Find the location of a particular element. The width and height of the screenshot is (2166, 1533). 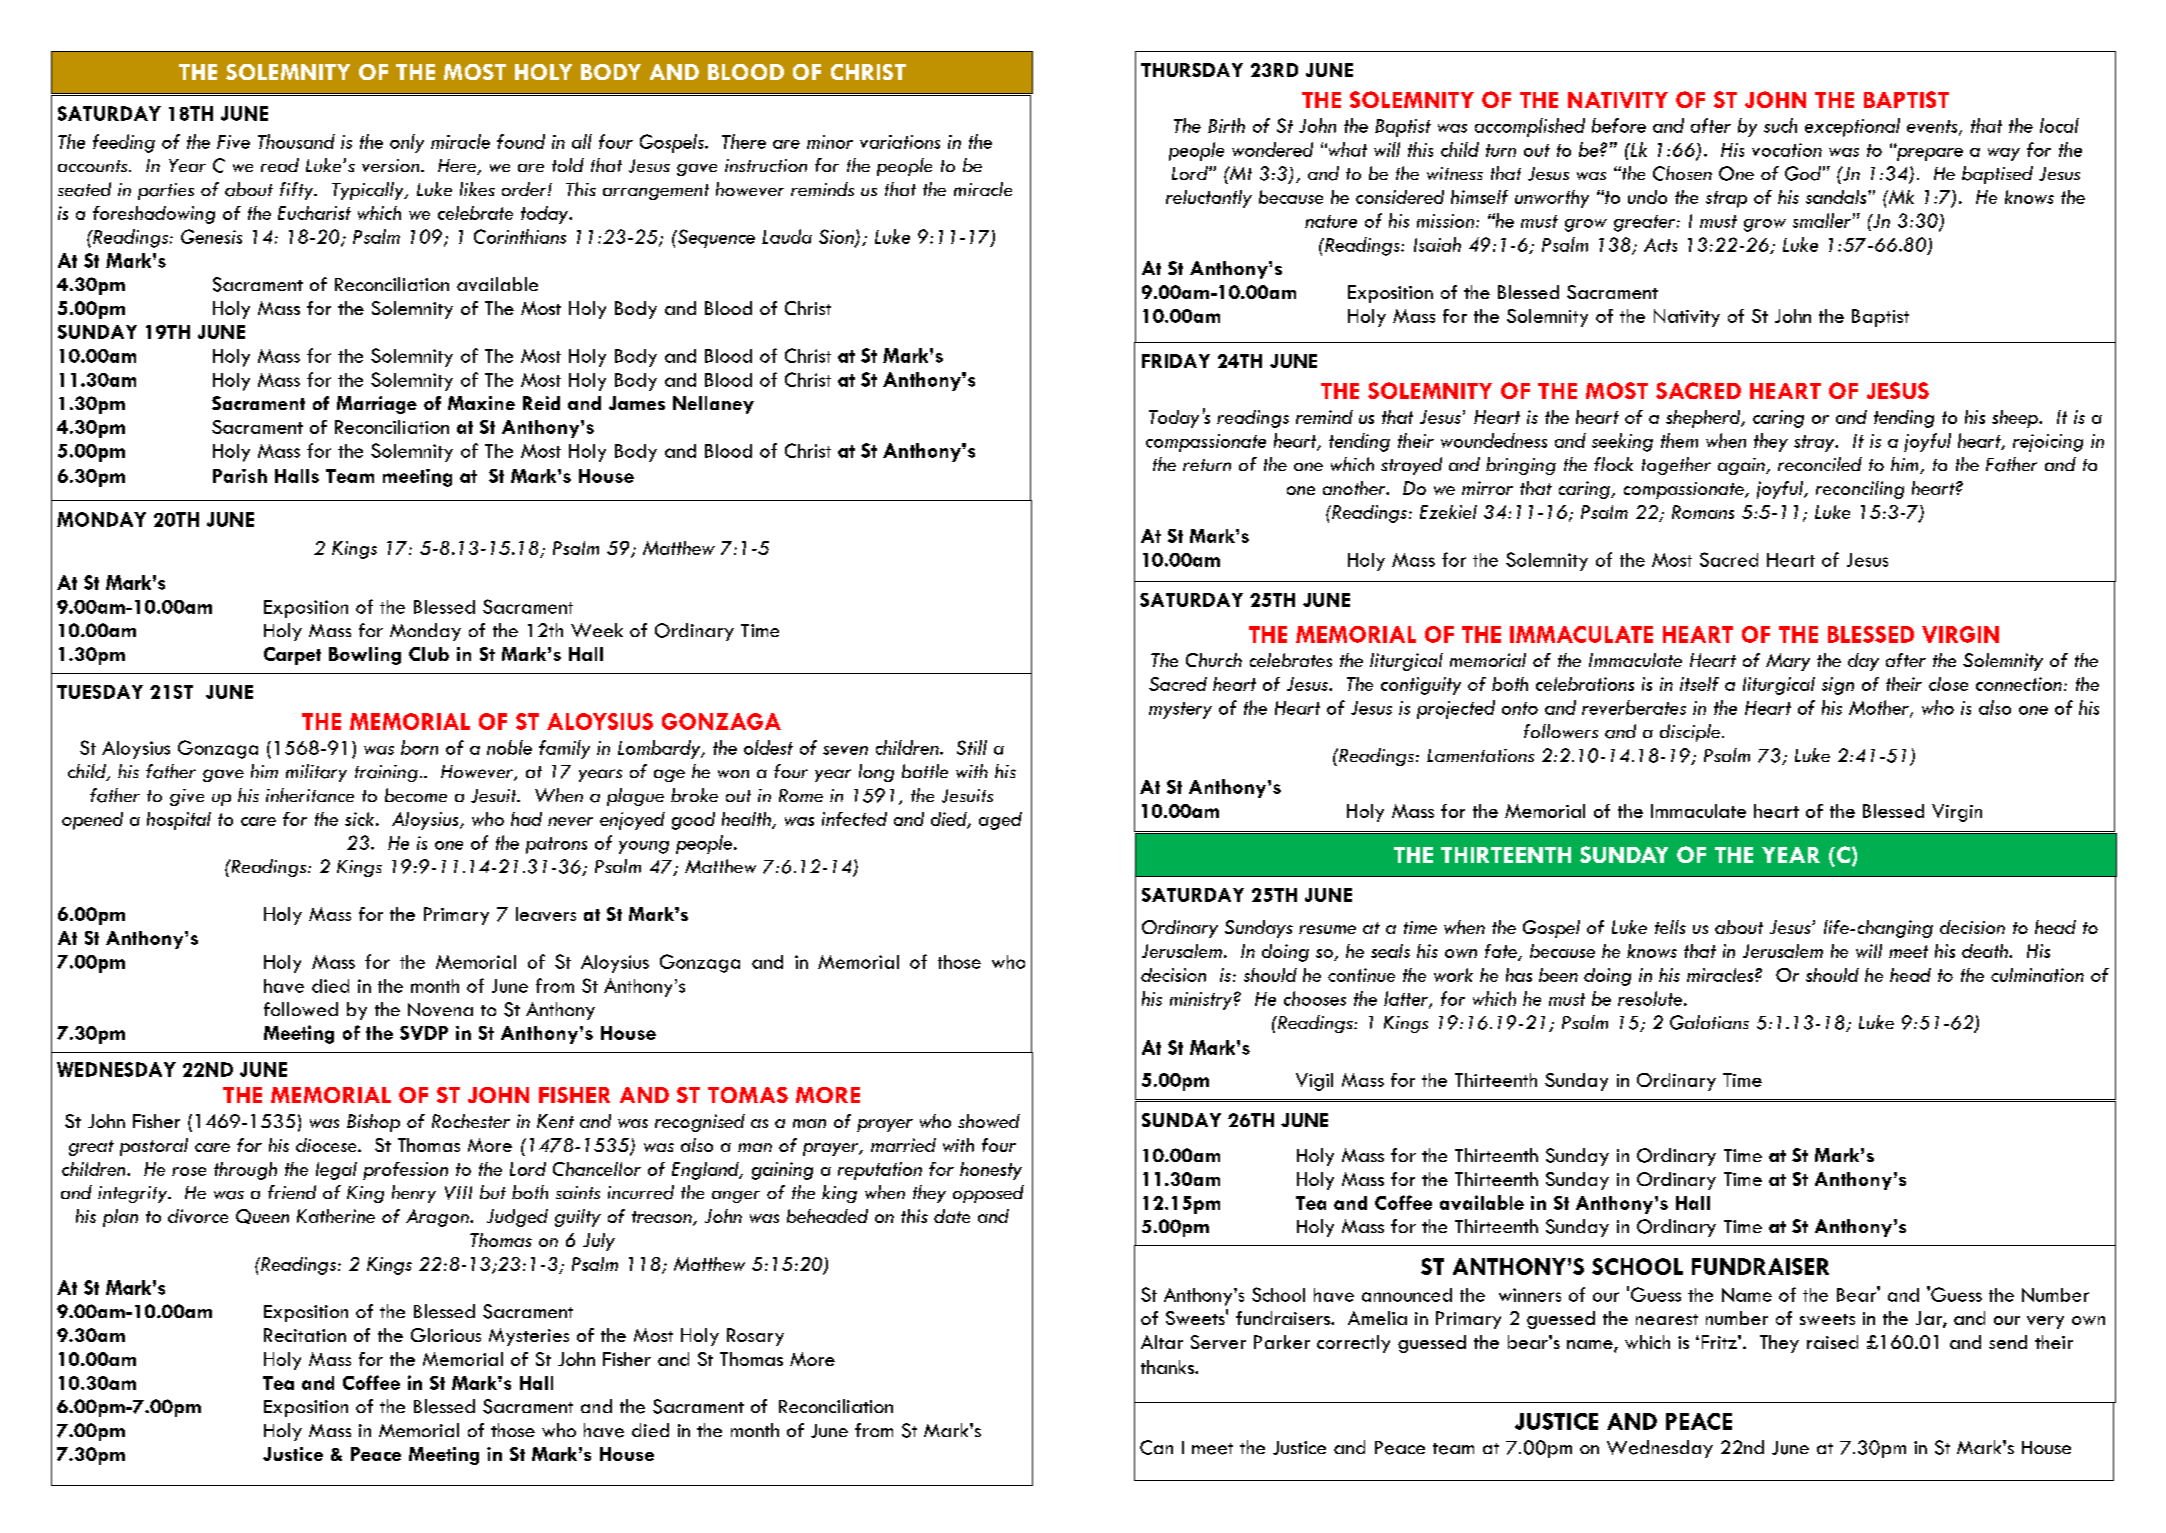

Thousand is located at coordinates (296, 141).
